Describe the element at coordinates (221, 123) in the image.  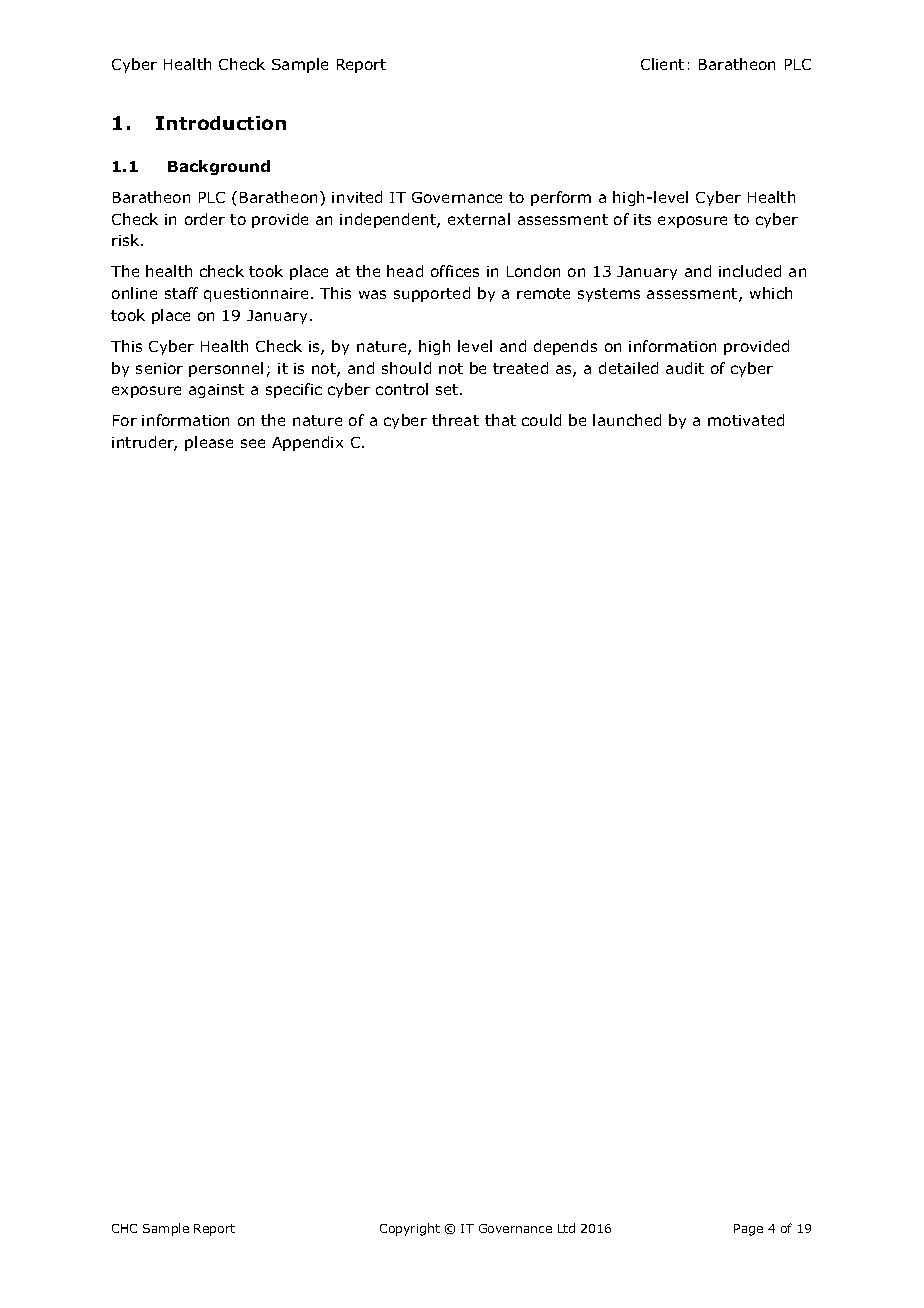
I see `Introduction` at that location.
